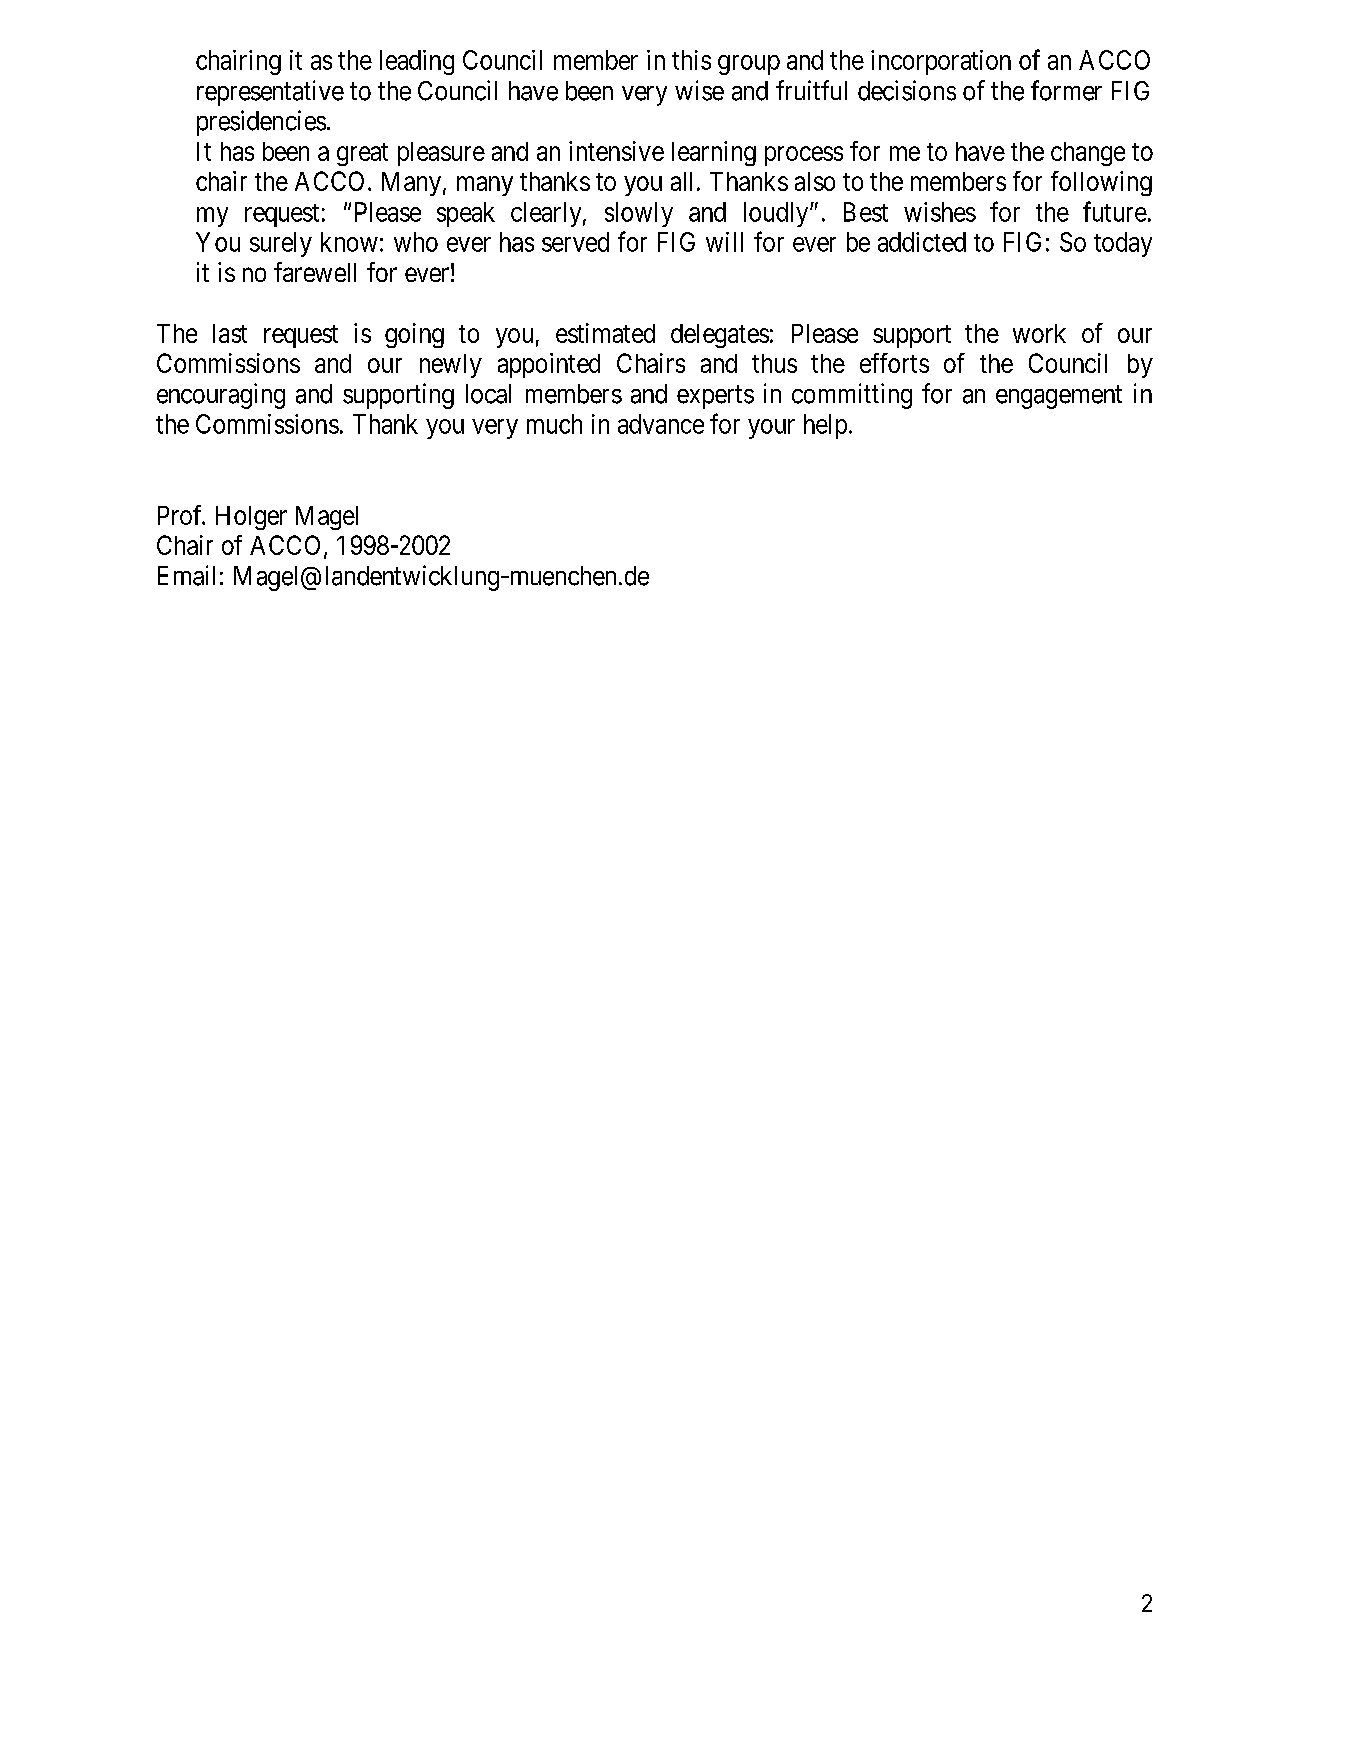 This screenshot has width=1345, height=1740. Describe the element at coordinates (691, 60) in the screenshot. I see `this` at that location.
